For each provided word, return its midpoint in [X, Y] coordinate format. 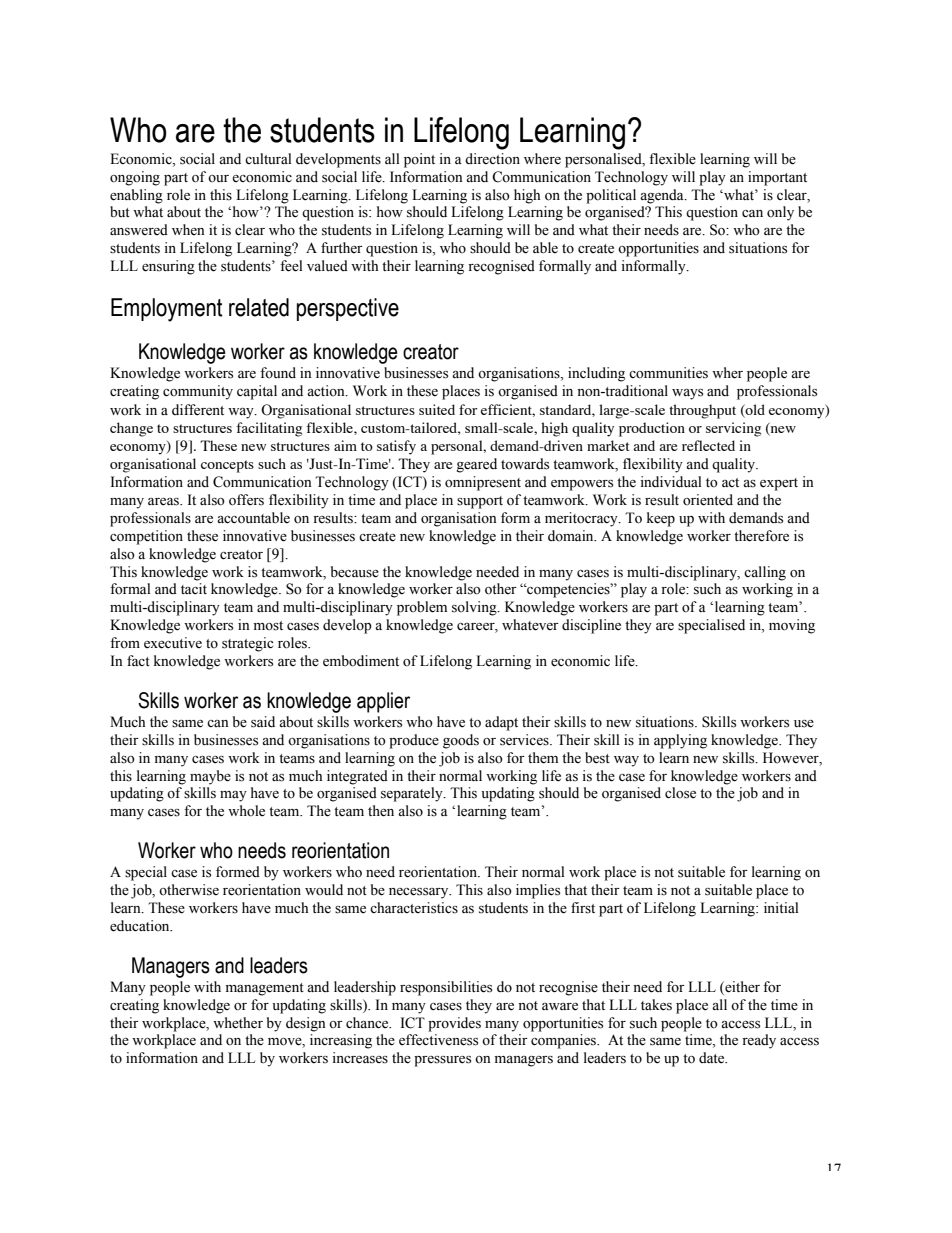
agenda [663, 196]
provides [454, 1024]
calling [765, 573]
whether [238, 1023]
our [218, 178]
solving [475, 608]
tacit [194, 588]
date [713, 1058]
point [419, 160]
